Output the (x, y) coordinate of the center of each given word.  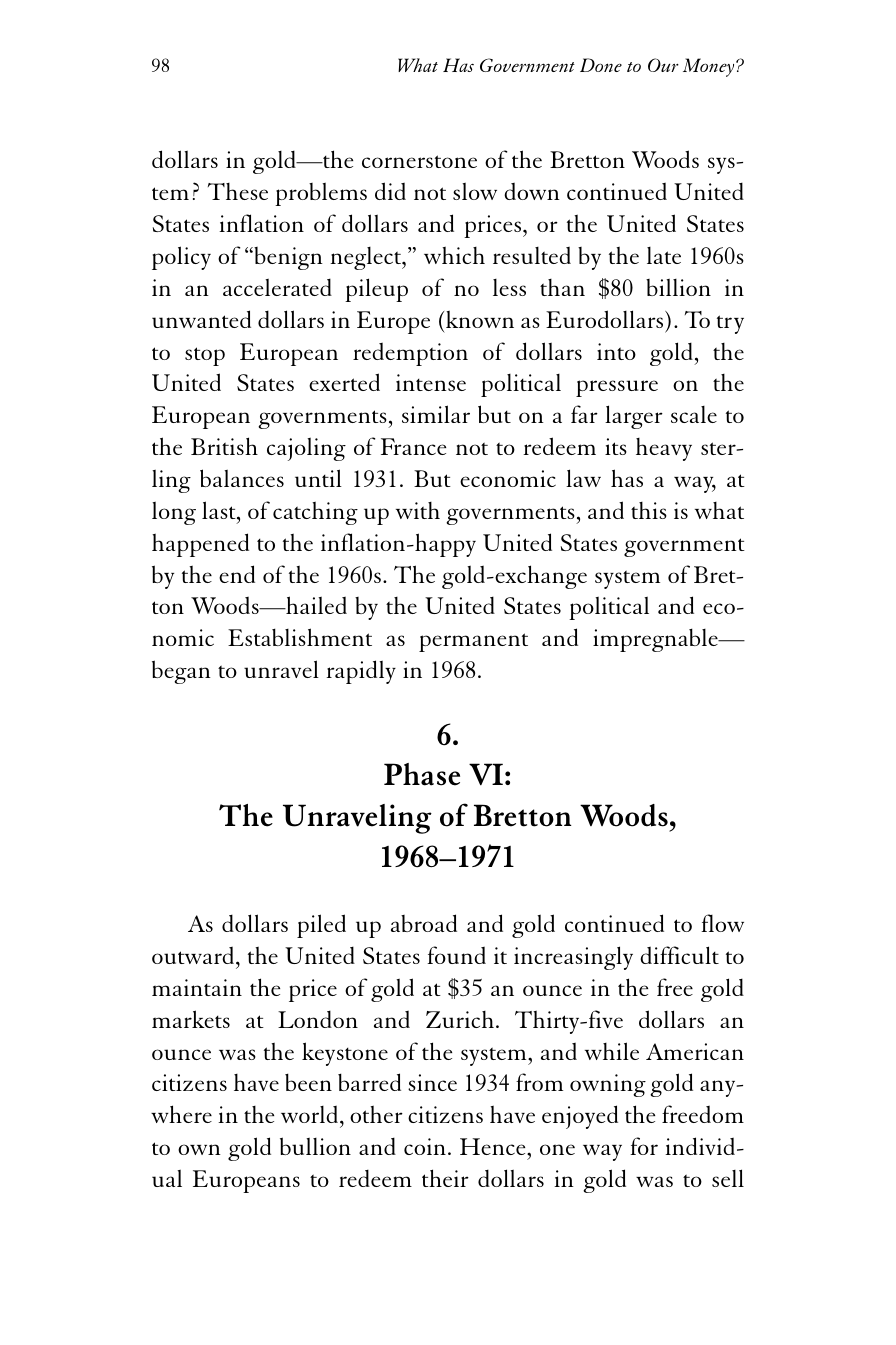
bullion (315, 1146)
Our (663, 65)
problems (321, 194)
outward (193, 955)
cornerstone (419, 161)
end (237, 574)
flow (722, 923)
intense (431, 382)
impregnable (656, 640)
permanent (473, 642)
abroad (424, 923)
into (616, 351)
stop (205, 356)
